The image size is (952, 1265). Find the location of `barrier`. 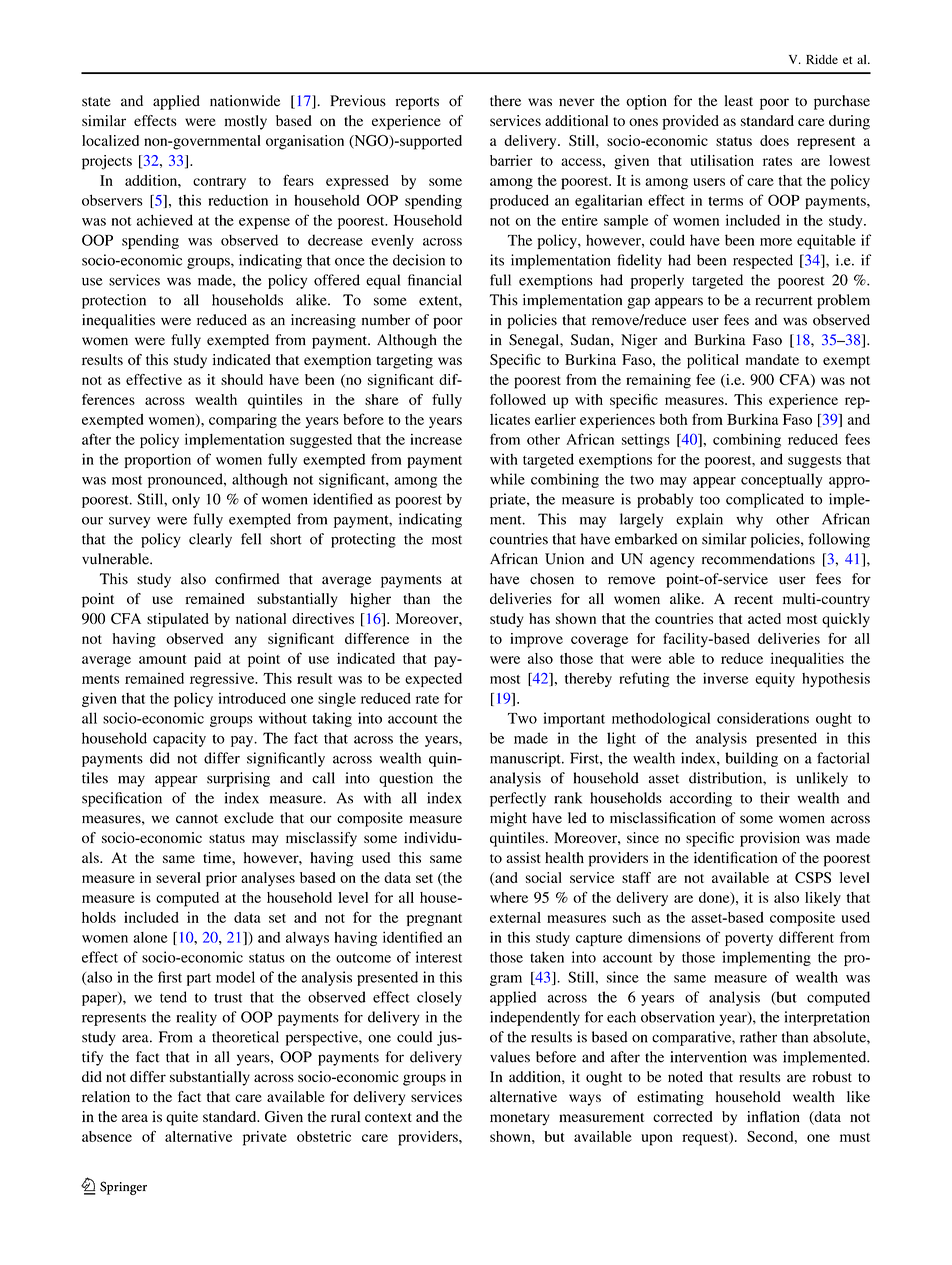

barrier is located at coordinates (511, 160).
